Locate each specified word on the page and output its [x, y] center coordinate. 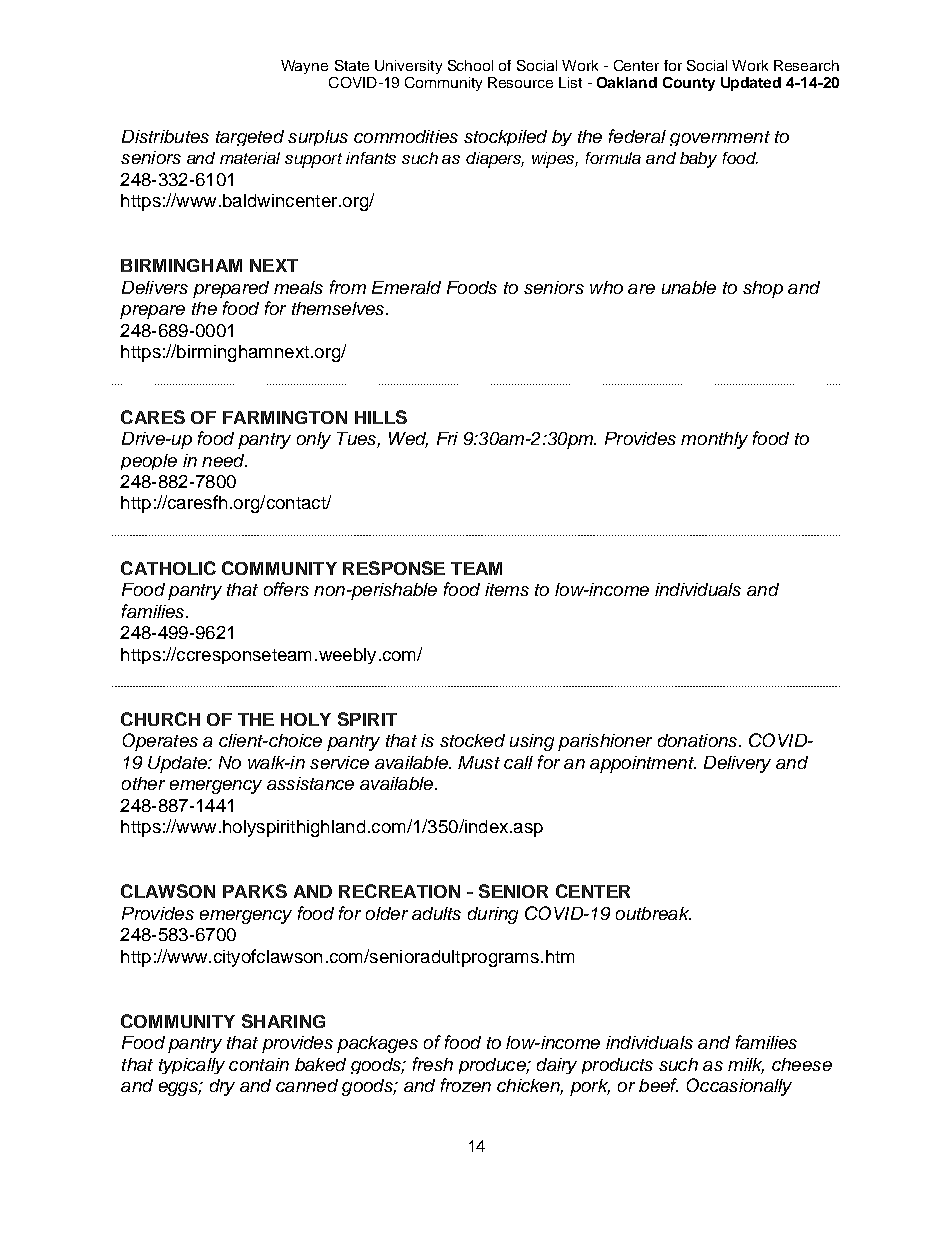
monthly [714, 440]
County [689, 84]
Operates [160, 742]
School [470, 65]
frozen [466, 1085]
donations [699, 740]
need [224, 460]
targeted [250, 138]
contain [259, 1064]
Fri [447, 438]
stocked [472, 740]
